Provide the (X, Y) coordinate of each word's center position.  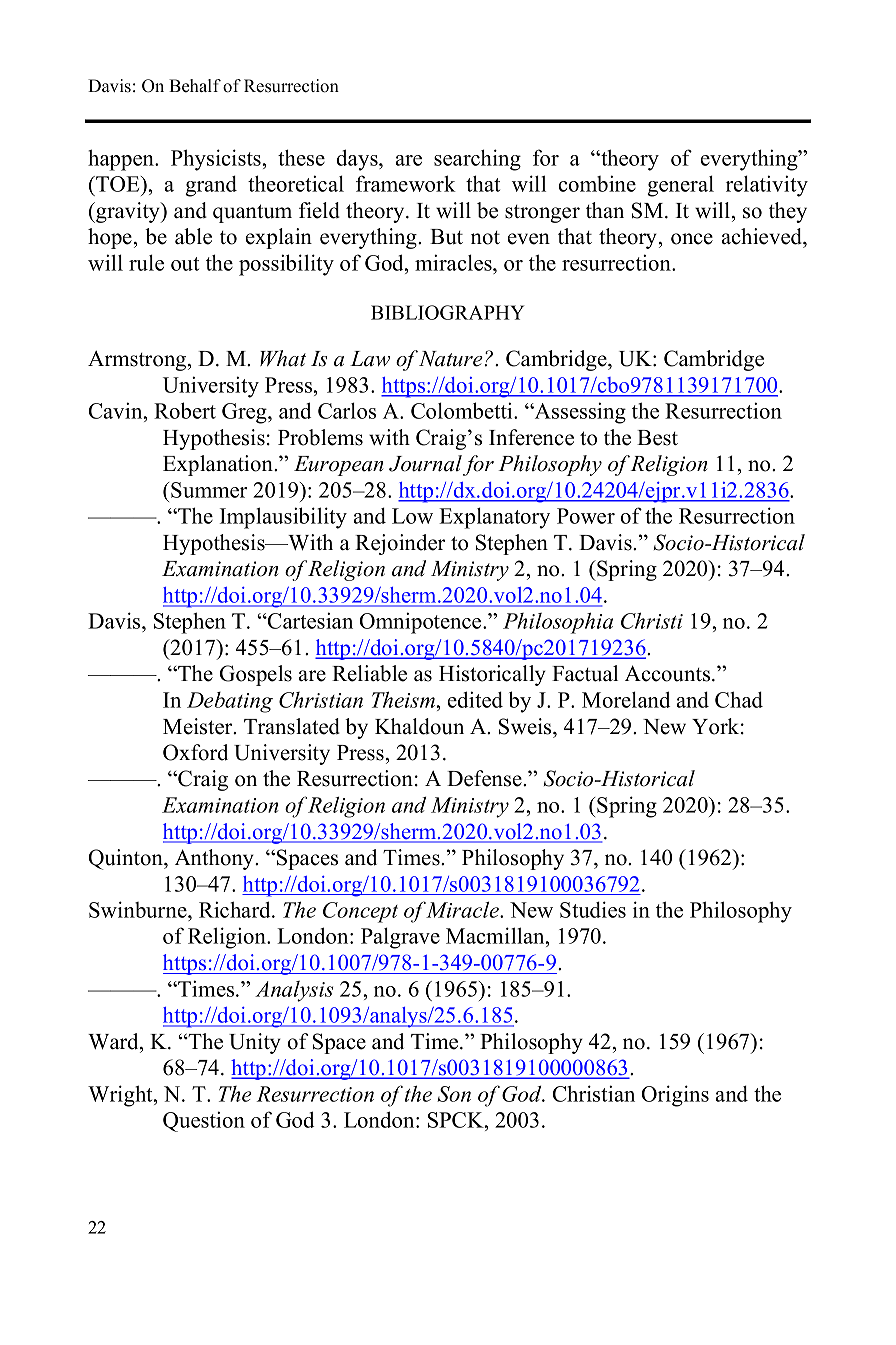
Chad (739, 699)
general (680, 186)
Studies (593, 909)
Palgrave (400, 938)
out (185, 264)
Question (204, 1121)
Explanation (219, 465)
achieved (763, 236)
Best (657, 438)
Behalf (195, 86)
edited (475, 699)
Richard (236, 909)
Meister (199, 726)
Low (412, 516)
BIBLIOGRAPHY (448, 312)
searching (477, 160)
